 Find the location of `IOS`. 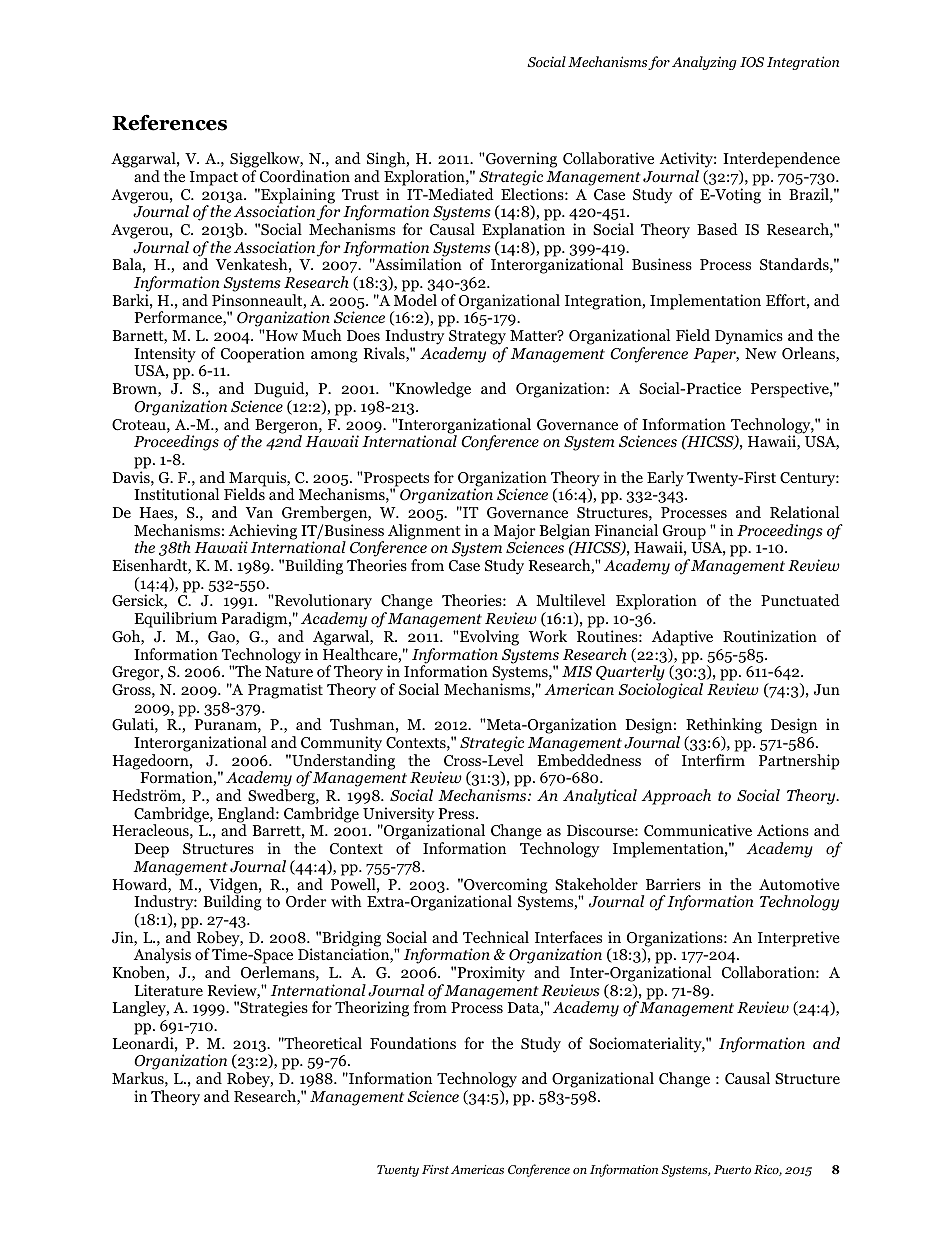

IOS is located at coordinates (752, 62).
